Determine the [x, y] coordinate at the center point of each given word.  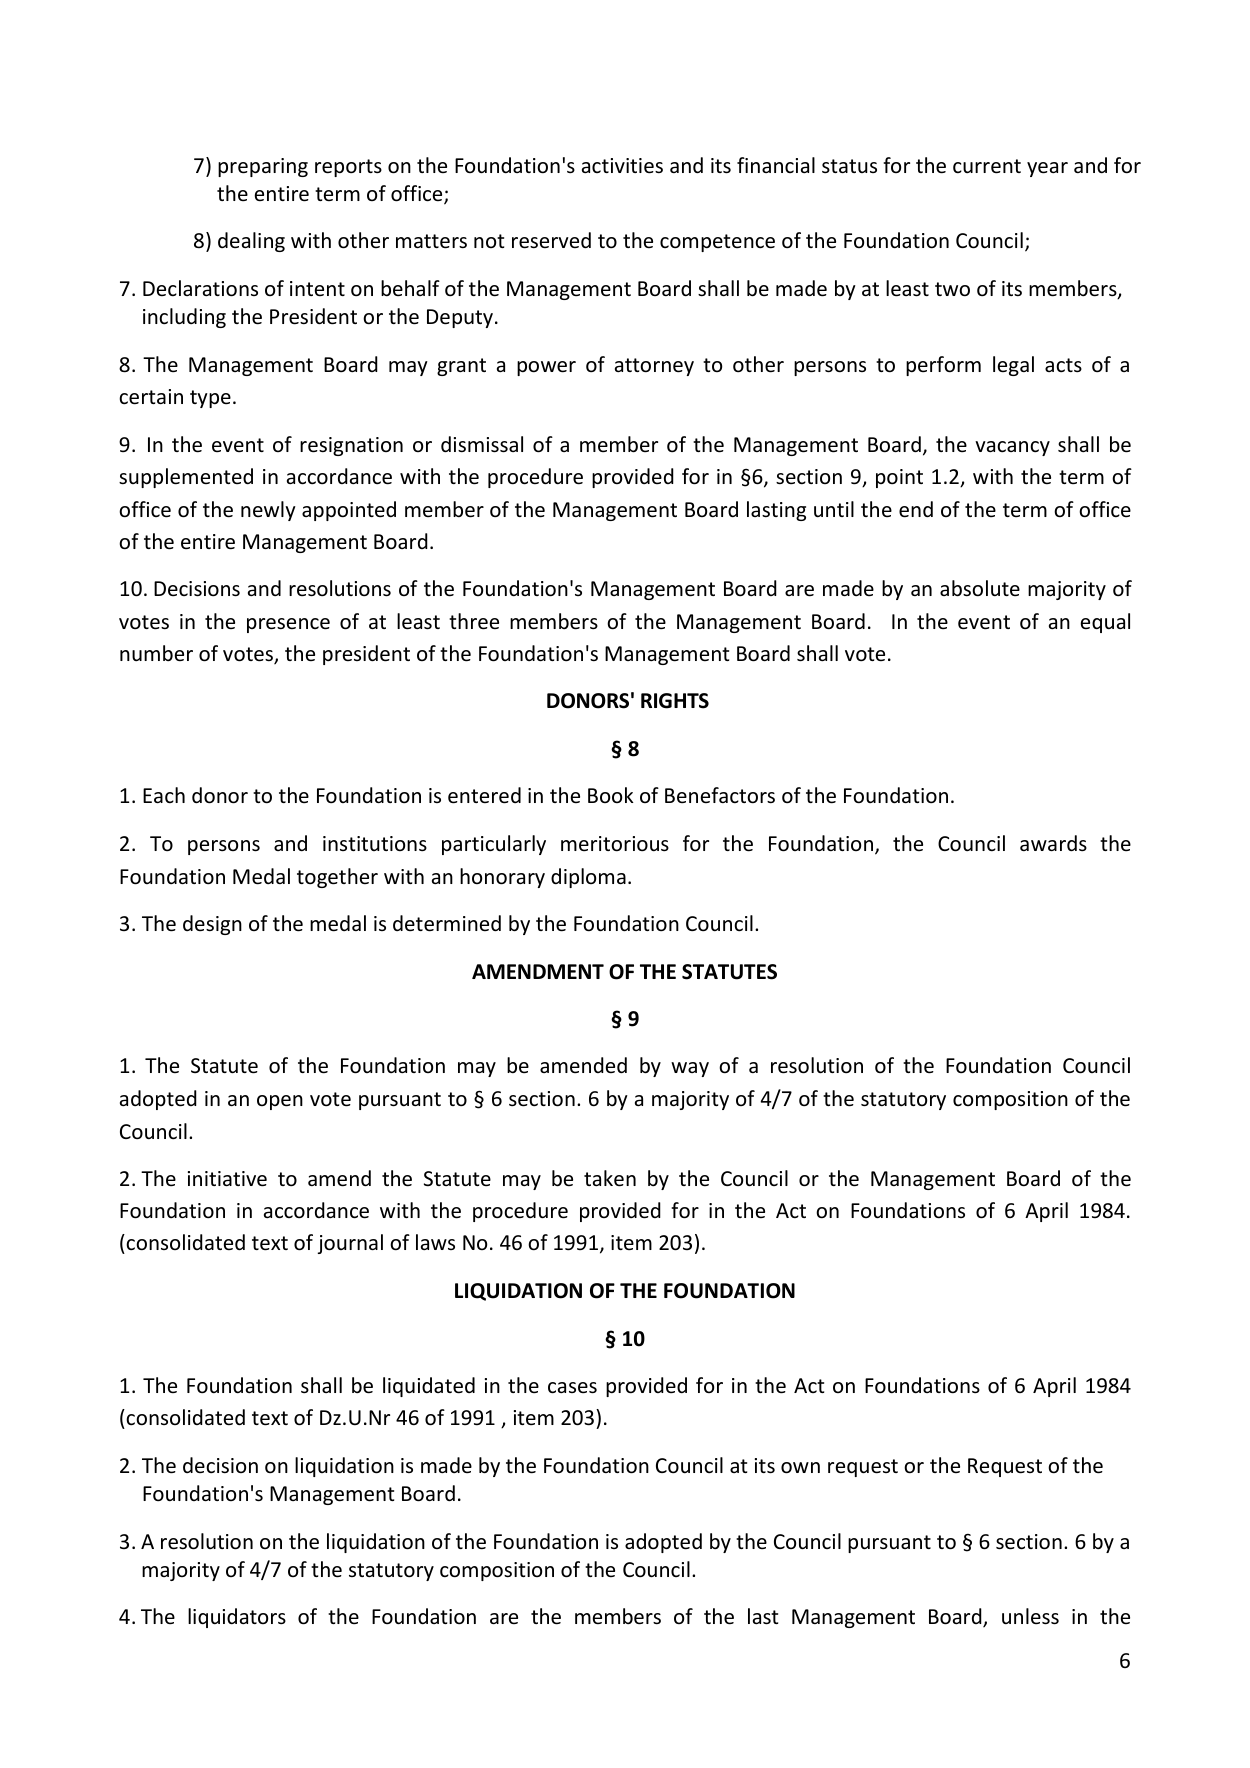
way [690, 1069]
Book [611, 795]
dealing [251, 242]
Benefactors [720, 795]
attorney [654, 367]
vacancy [1012, 448]
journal [350, 1244]
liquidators [237, 1618]
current [987, 166]
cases [572, 1388]
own [800, 1468]
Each [164, 795]
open [280, 1102]
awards [1053, 843]
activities [622, 166]
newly [268, 511]
